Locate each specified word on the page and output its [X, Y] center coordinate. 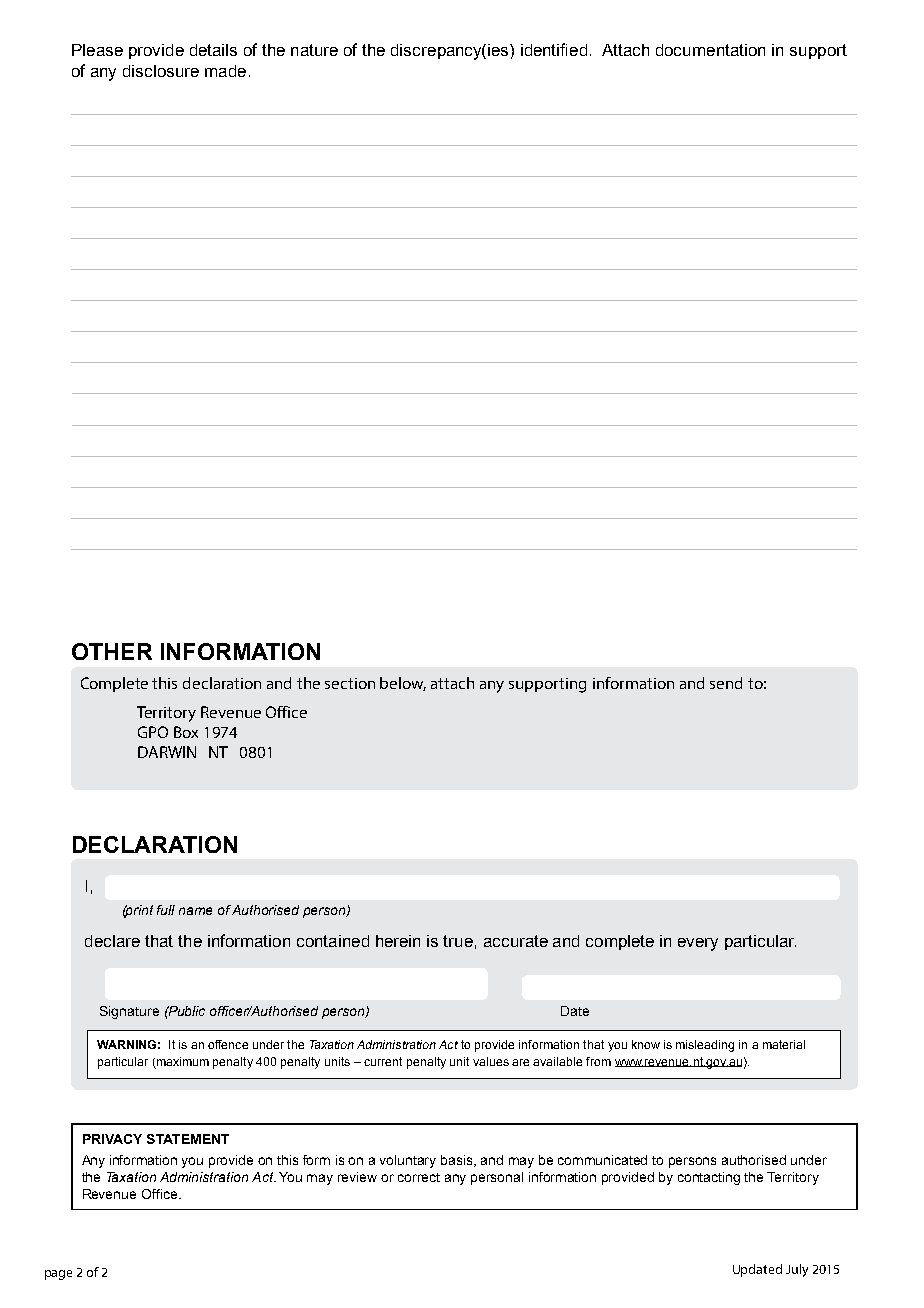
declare [112, 941]
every [698, 944]
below [403, 684]
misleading [705, 1046]
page [58, 1275]
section [350, 683]
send [726, 683]
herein [398, 941]
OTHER [112, 651]
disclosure [161, 71]
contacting [709, 1178]
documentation [710, 50]
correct [419, 1177]
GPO [153, 732]
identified [554, 49]
